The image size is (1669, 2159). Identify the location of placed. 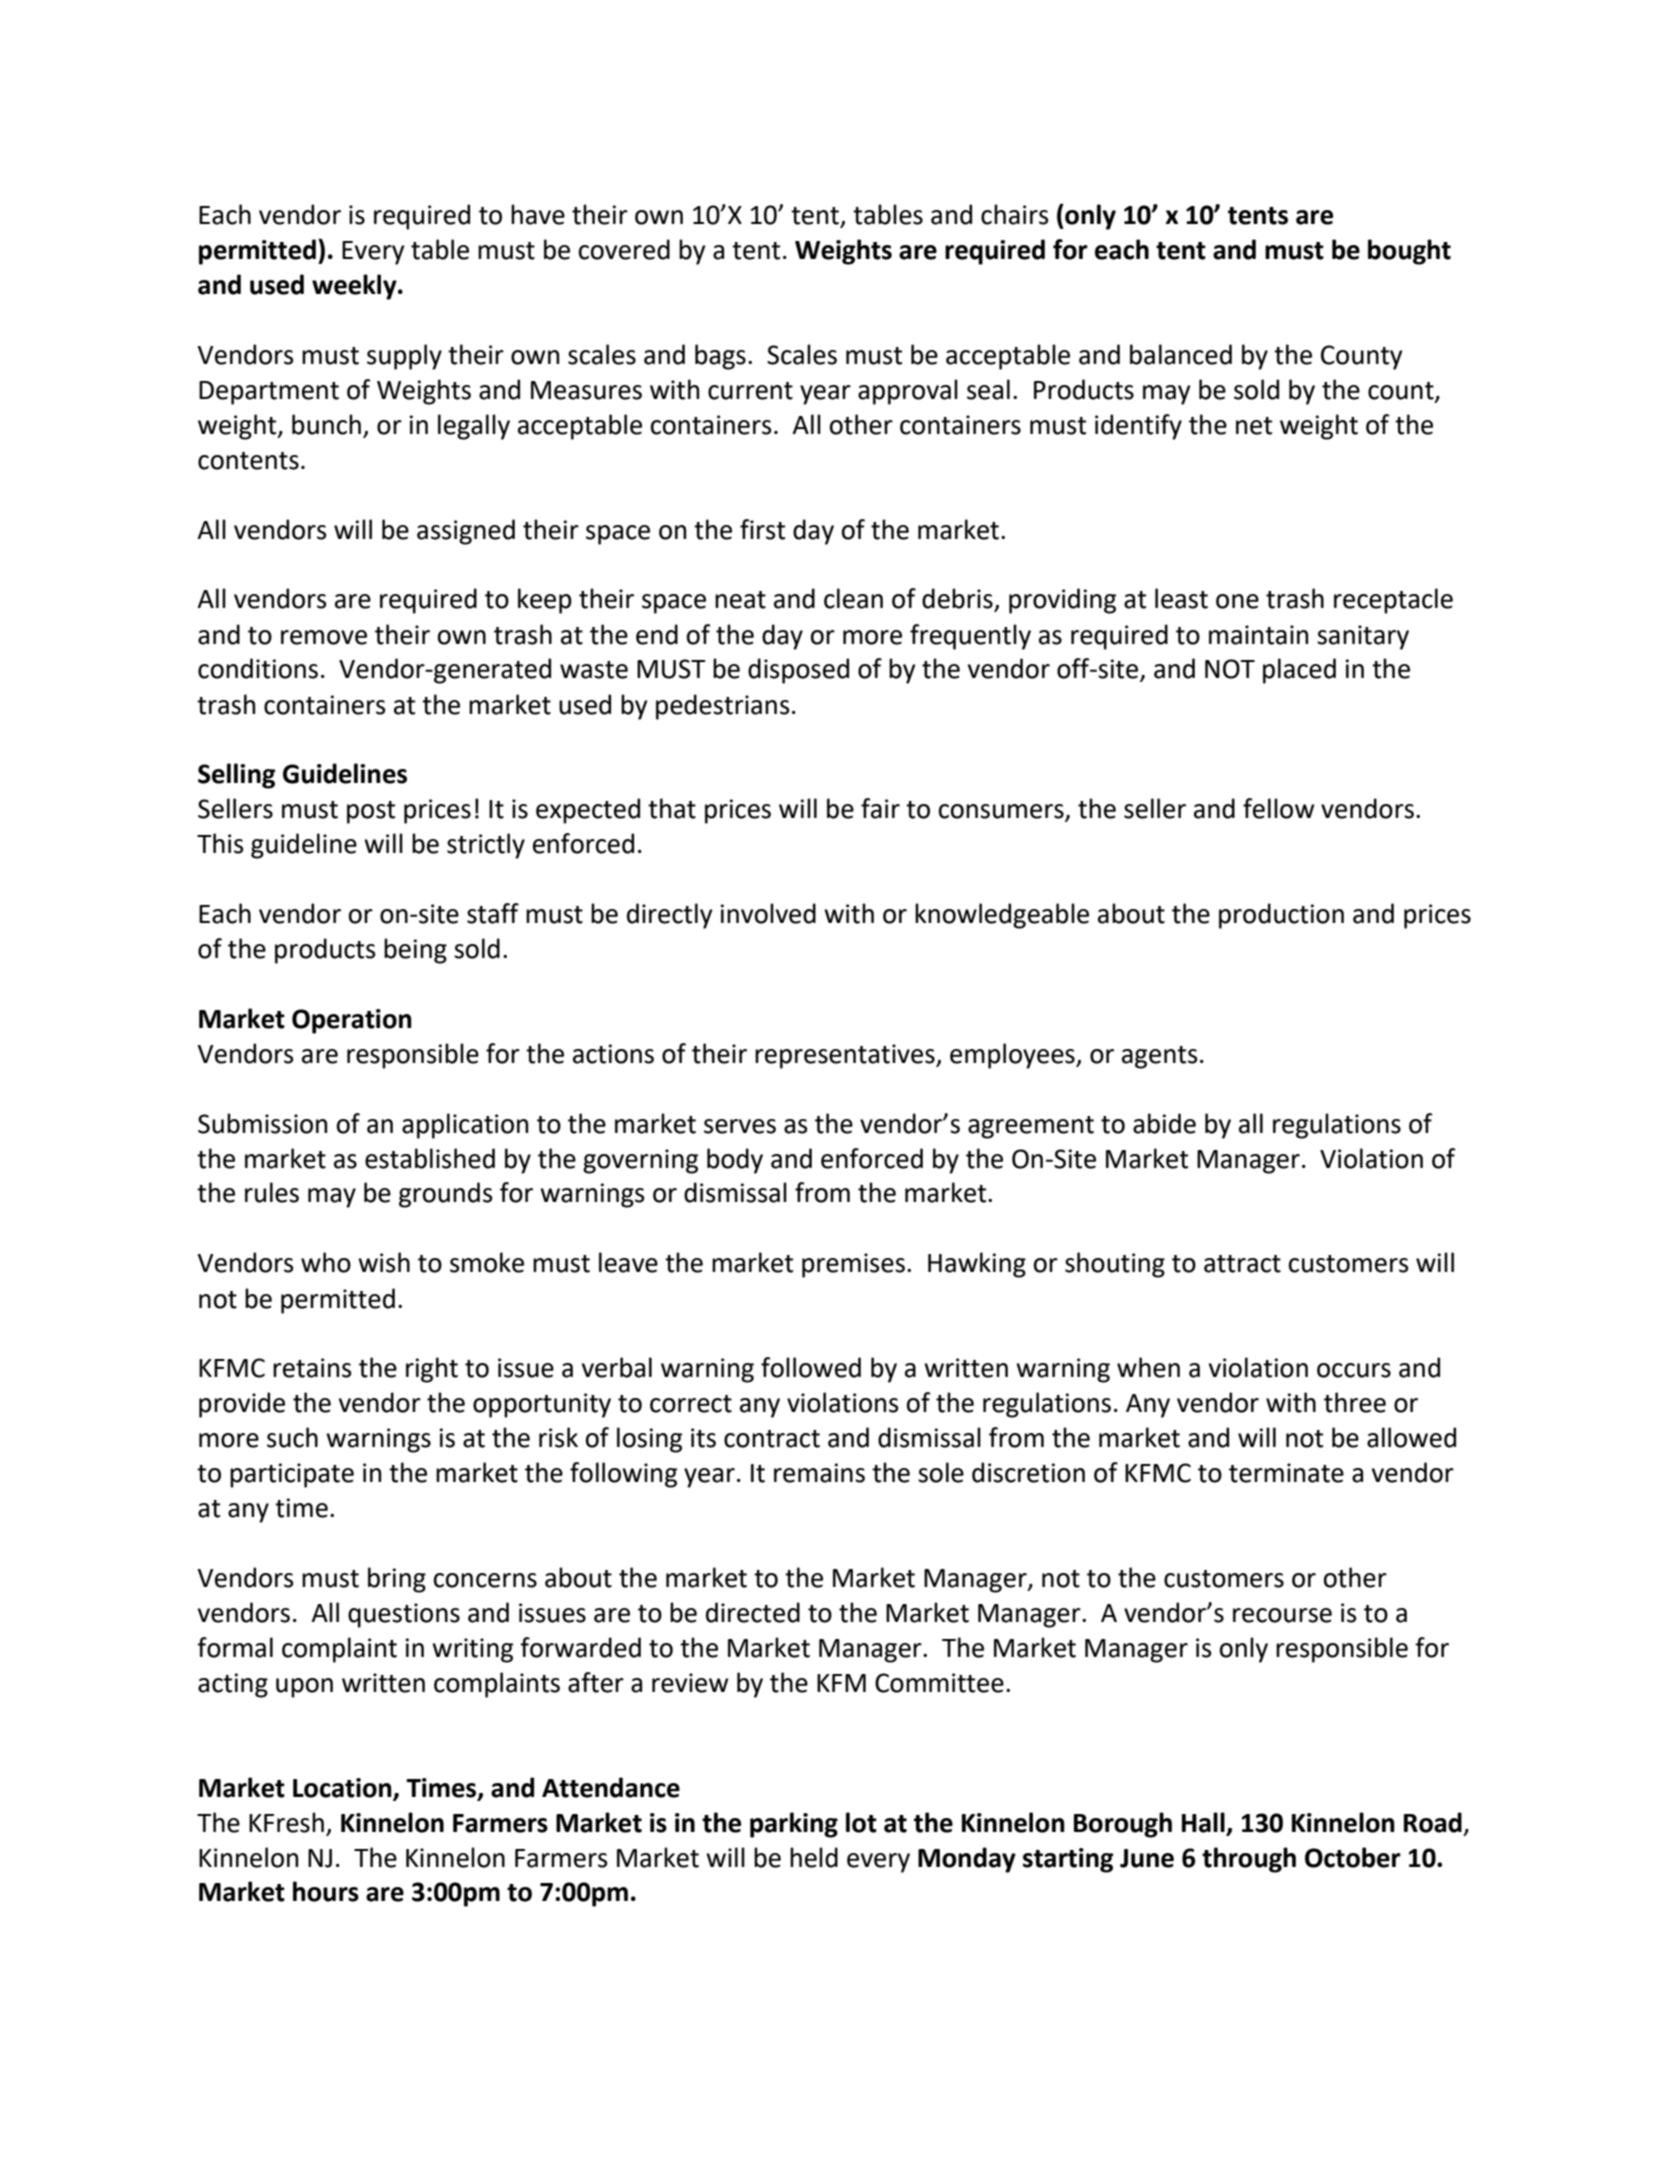
(1299, 671).
